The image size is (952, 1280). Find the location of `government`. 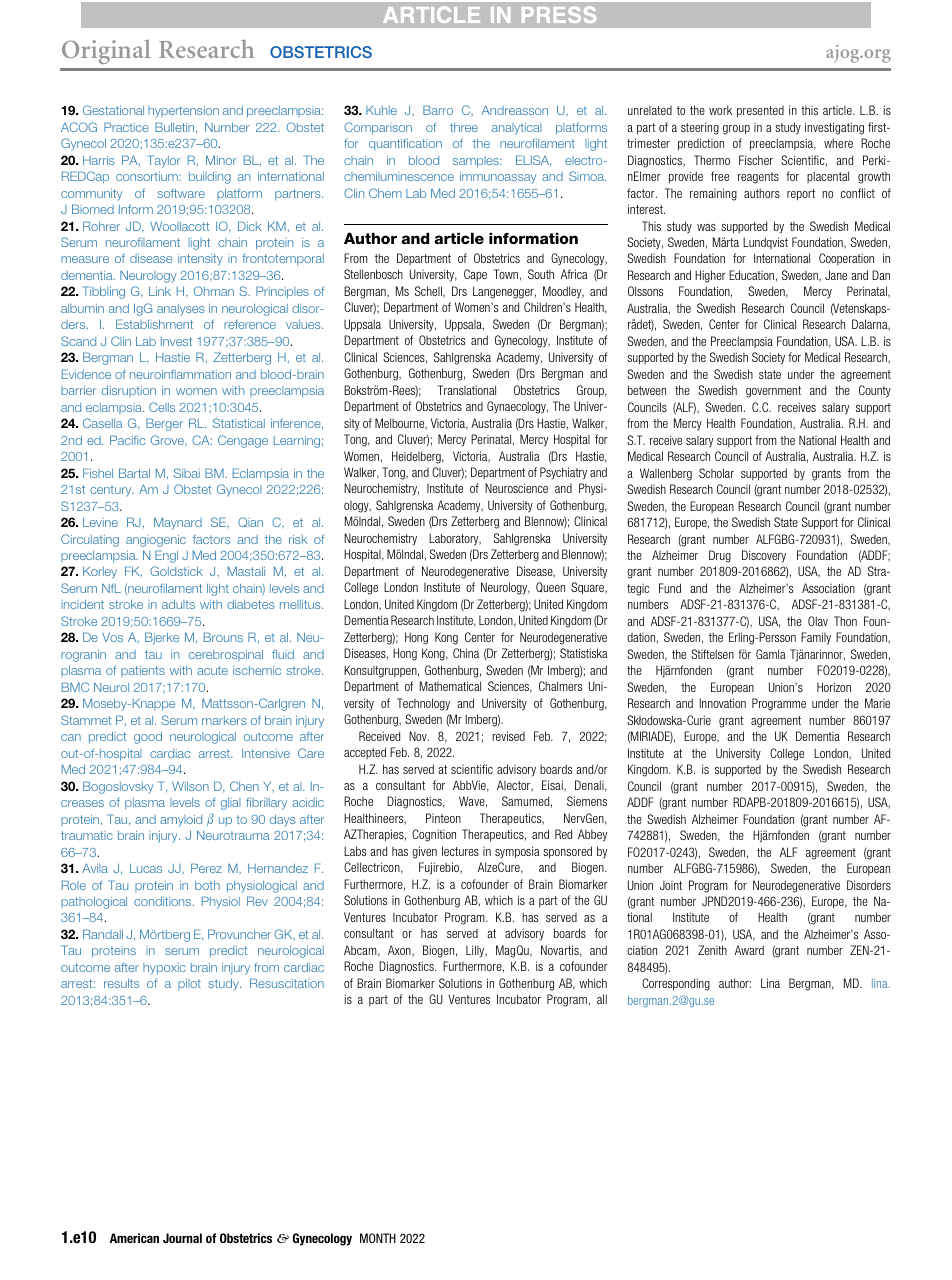

government is located at coordinates (773, 392).
